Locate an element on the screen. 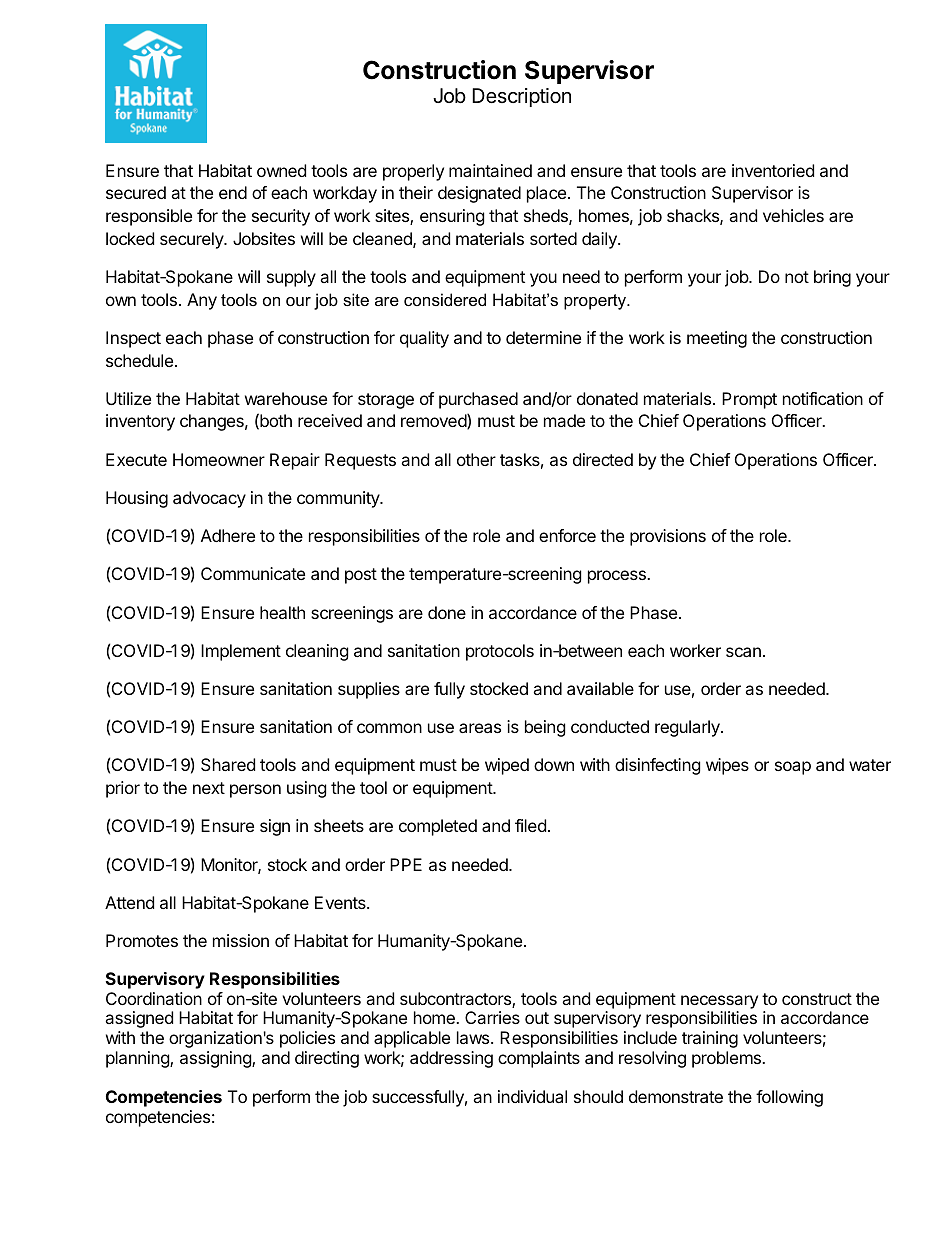 This screenshot has height=1233, width=952. following is located at coordinates (789, 1098).
